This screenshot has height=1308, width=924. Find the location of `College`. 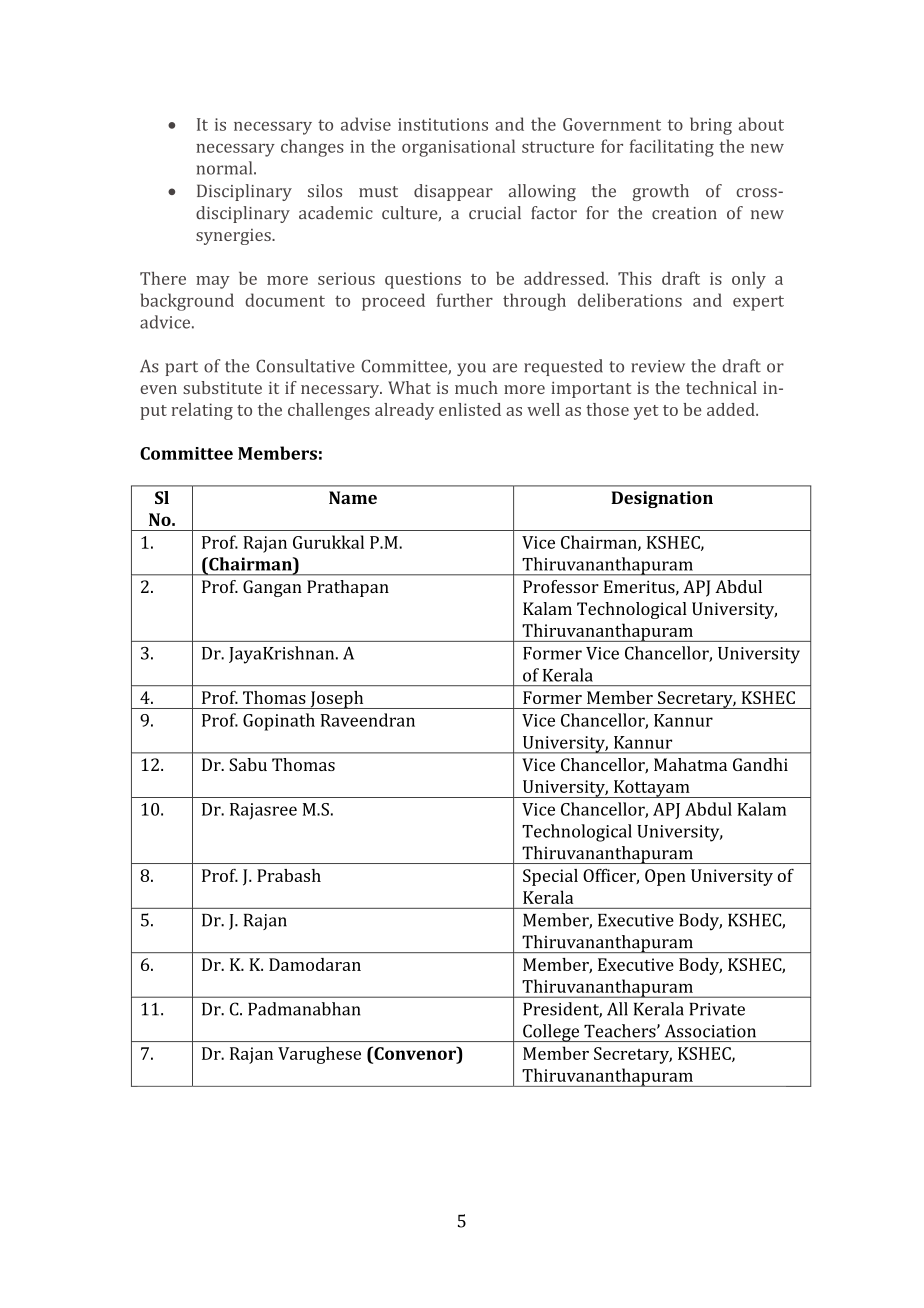

College is located at coordinates (551, 1033).
